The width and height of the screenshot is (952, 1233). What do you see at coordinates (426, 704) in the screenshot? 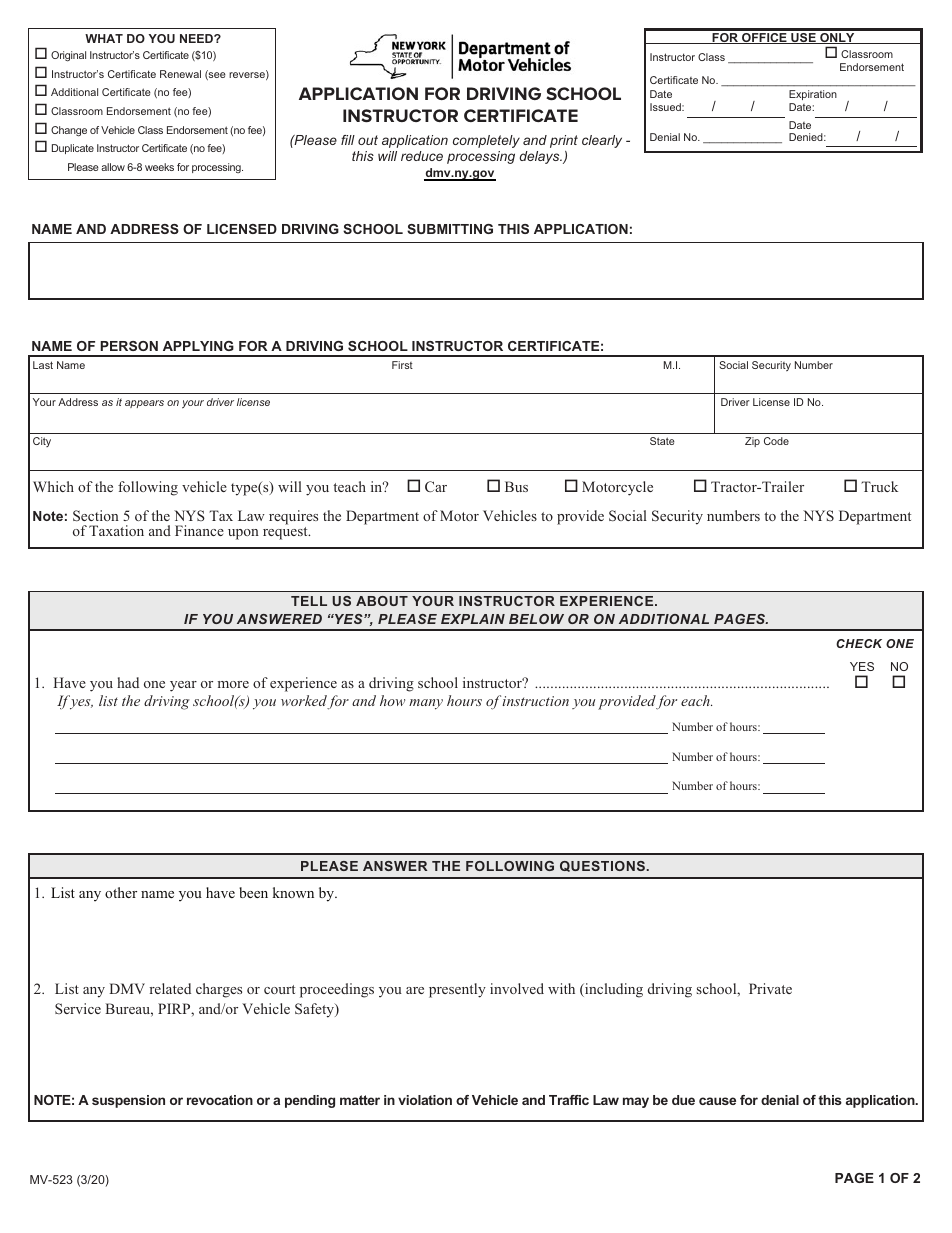
I see `many` at bounding box center [426, 704].
